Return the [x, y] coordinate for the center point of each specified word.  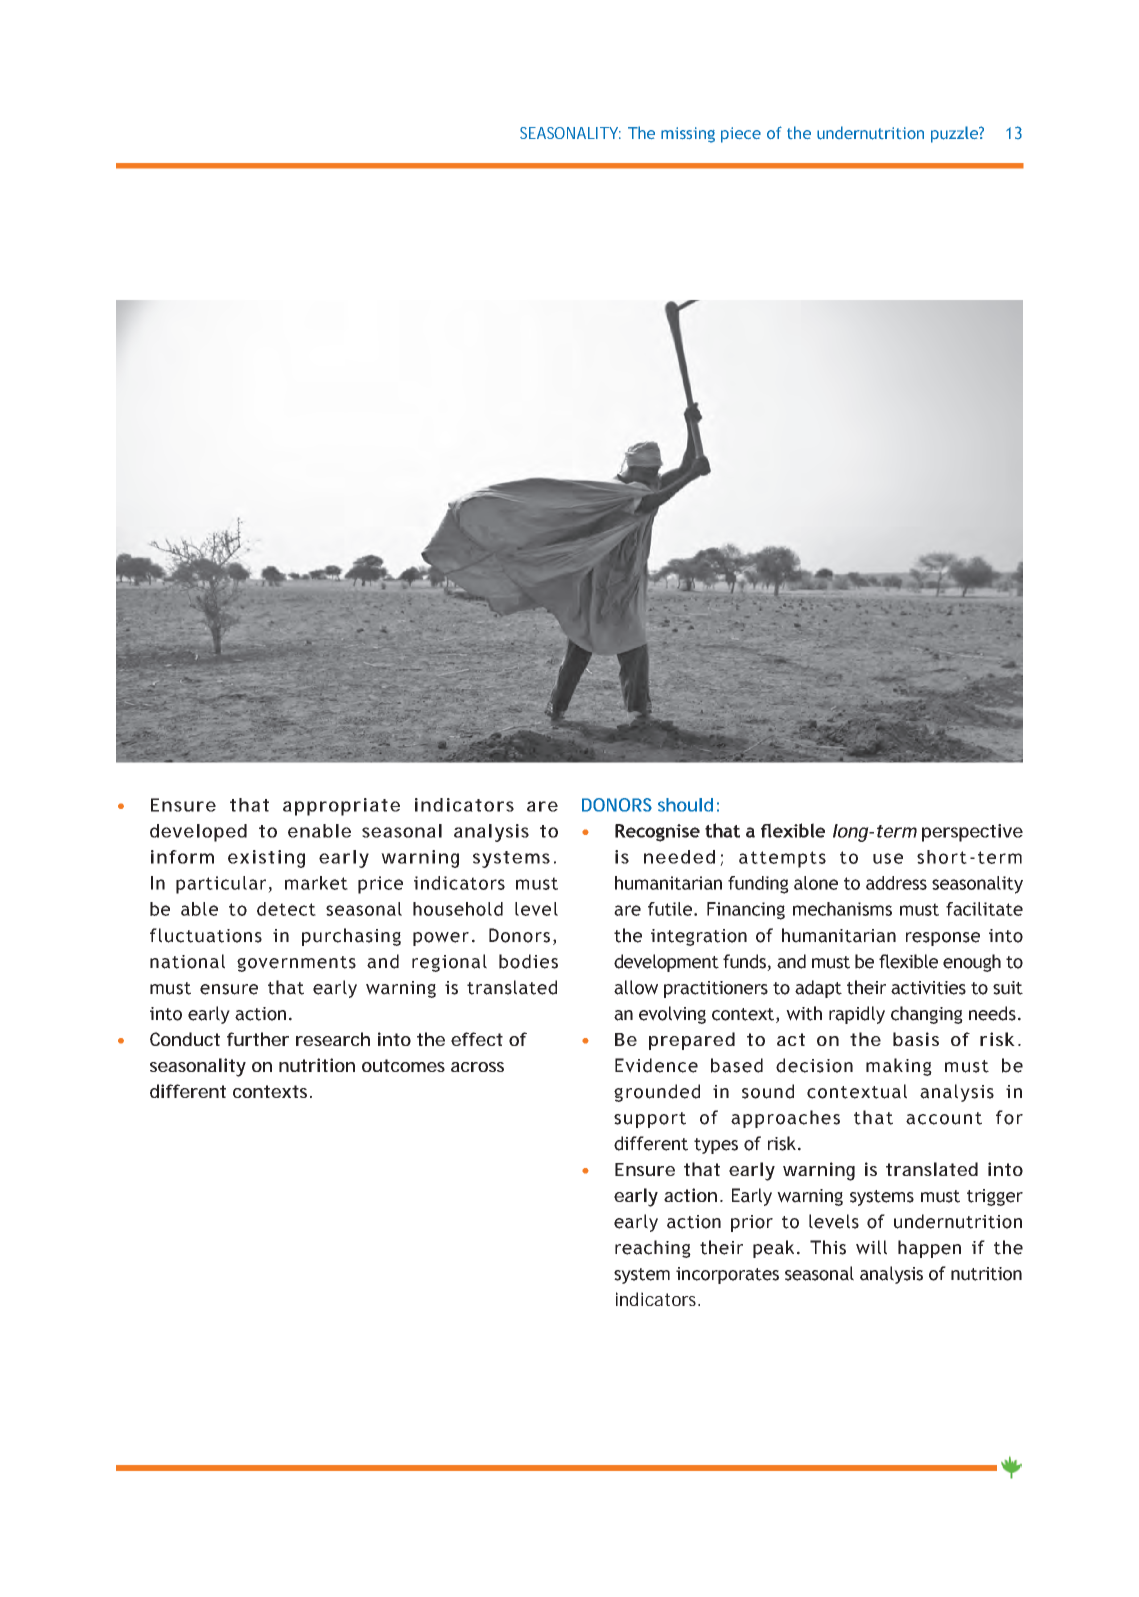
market [316, 883]
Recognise [657, 833]
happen [929, 1249]
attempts [782, 859]
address [896, 883]
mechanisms [842, 909]
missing [688, 135]
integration [699, 937]
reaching [653, 1249]
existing [266, 859]
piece [741, 135]
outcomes [403, 1065]
